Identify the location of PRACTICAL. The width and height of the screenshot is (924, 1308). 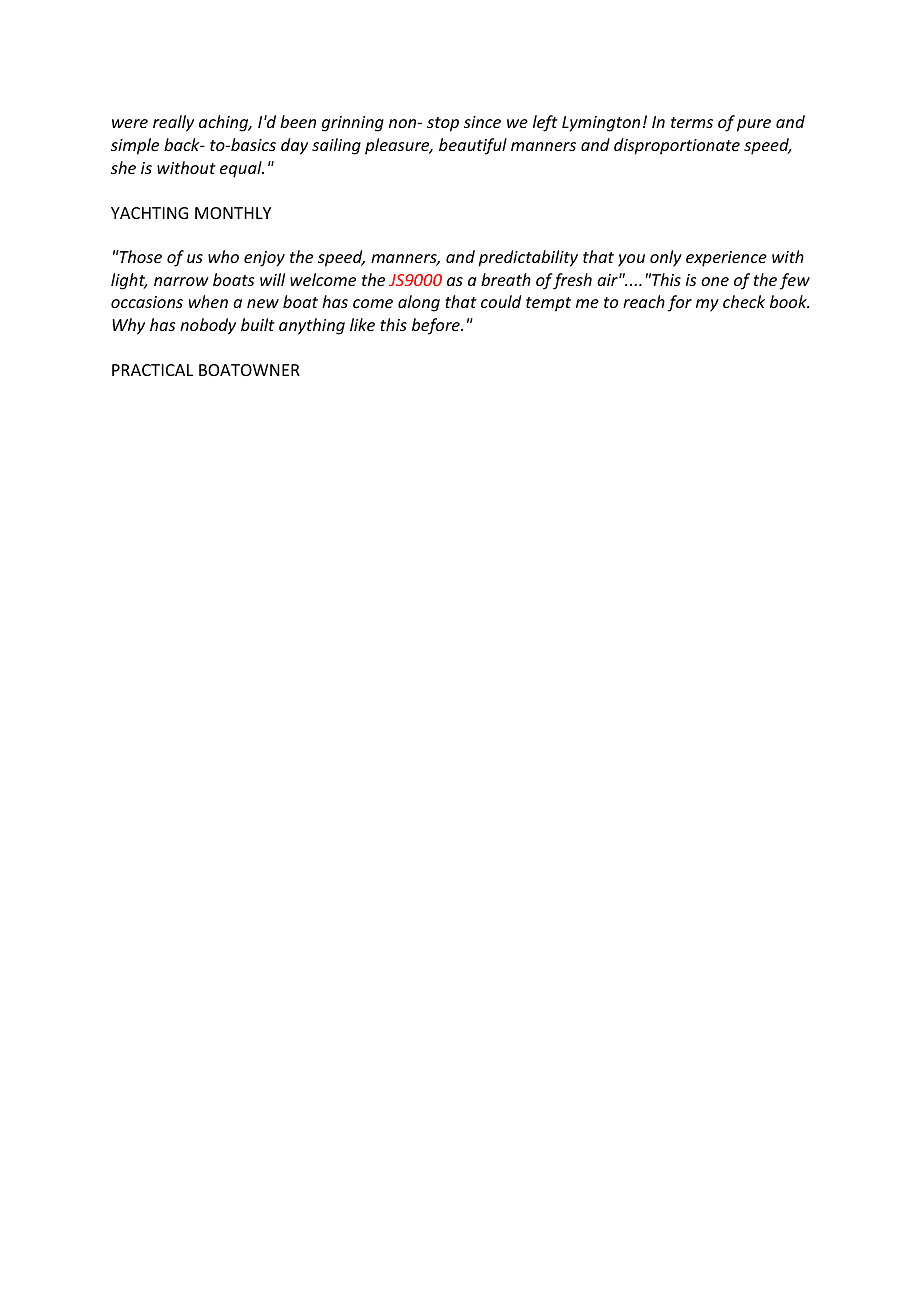
(152, 370).
